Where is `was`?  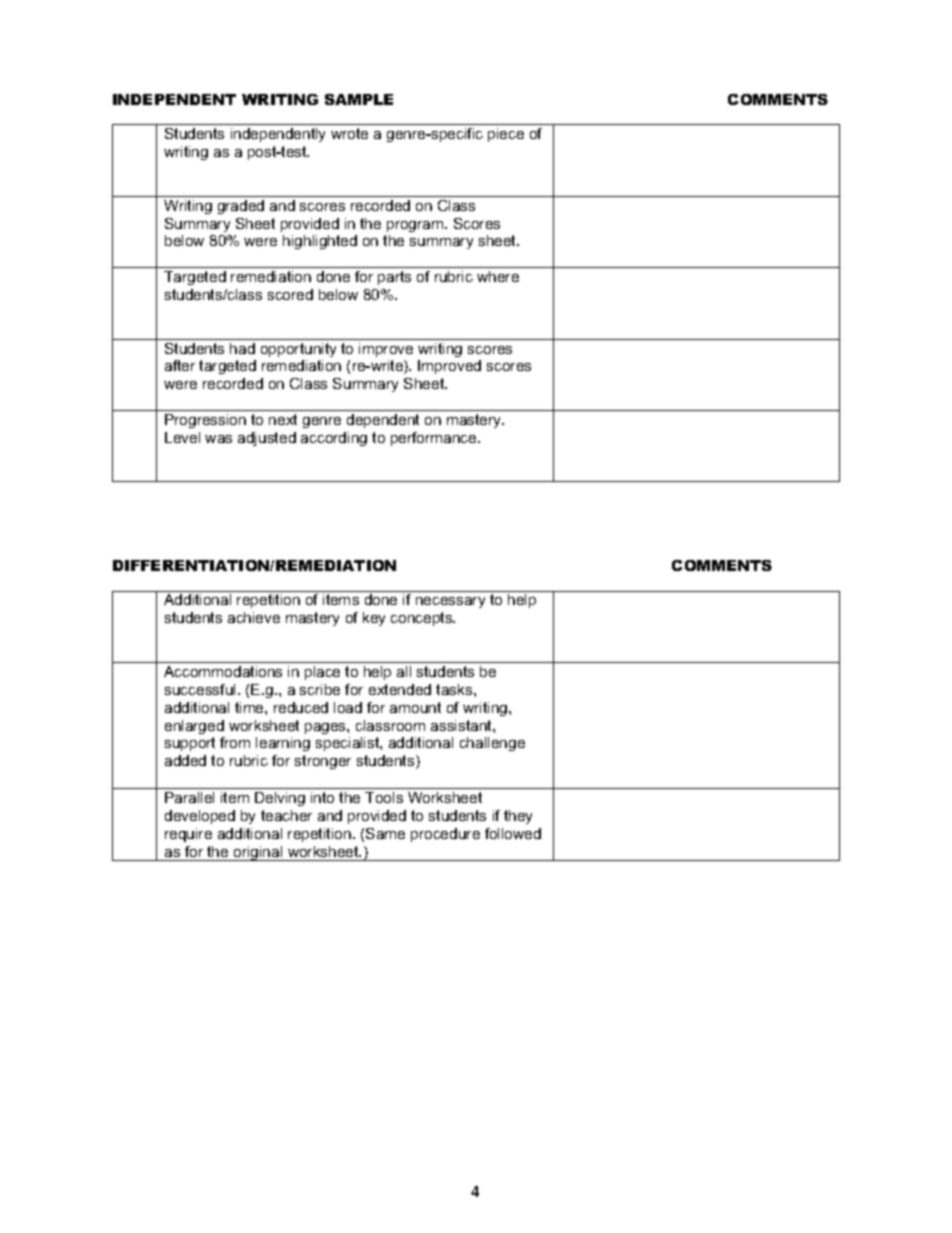 was is located at coordinates (218, 439).
